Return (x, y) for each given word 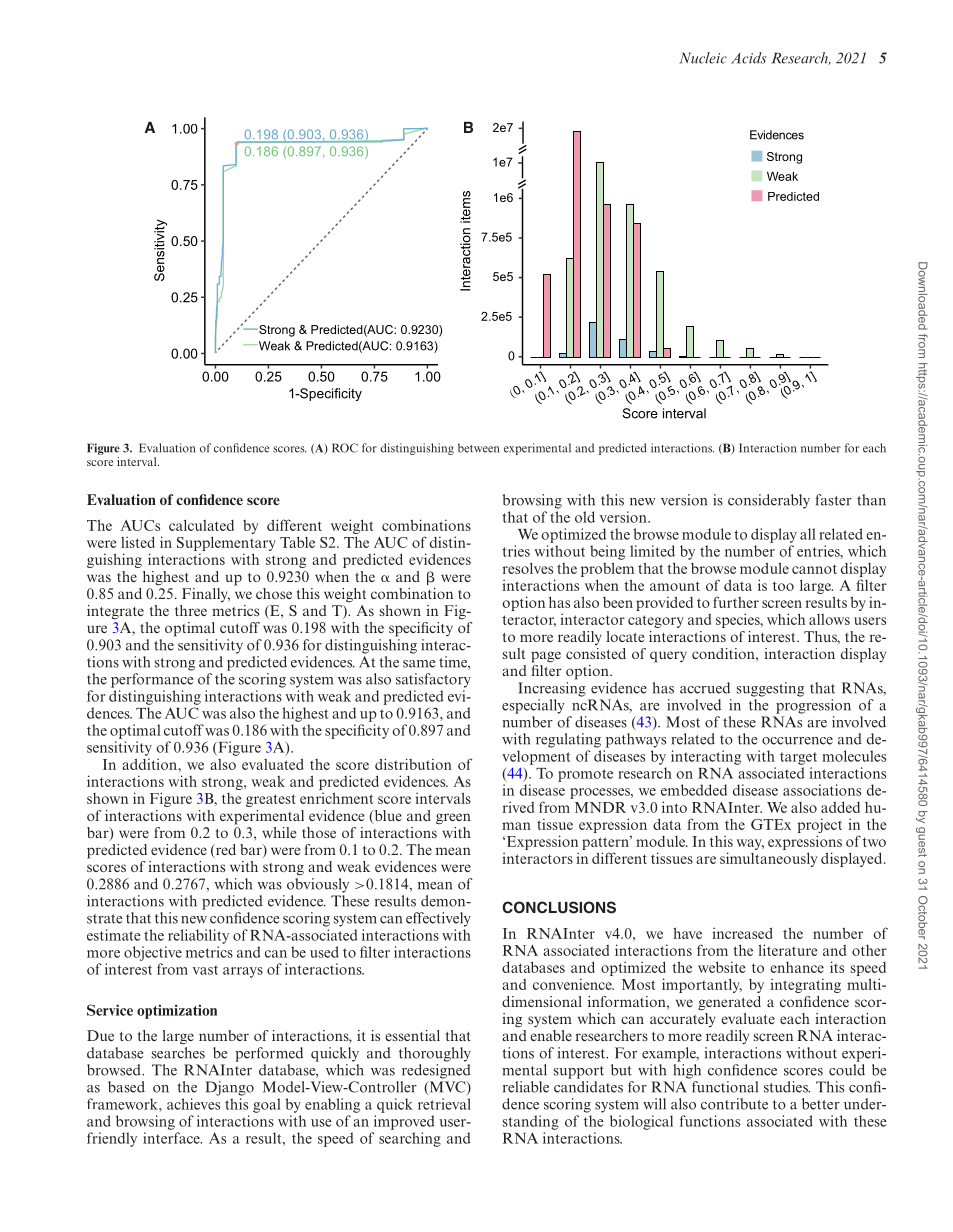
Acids (749, 58)
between (478, 448)
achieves (193, 1104)
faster (833, 500)
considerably (769, 501)
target (798, 758)
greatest (270, 800)
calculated (201, 525)
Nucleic (703, 58)
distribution (413, 764)
